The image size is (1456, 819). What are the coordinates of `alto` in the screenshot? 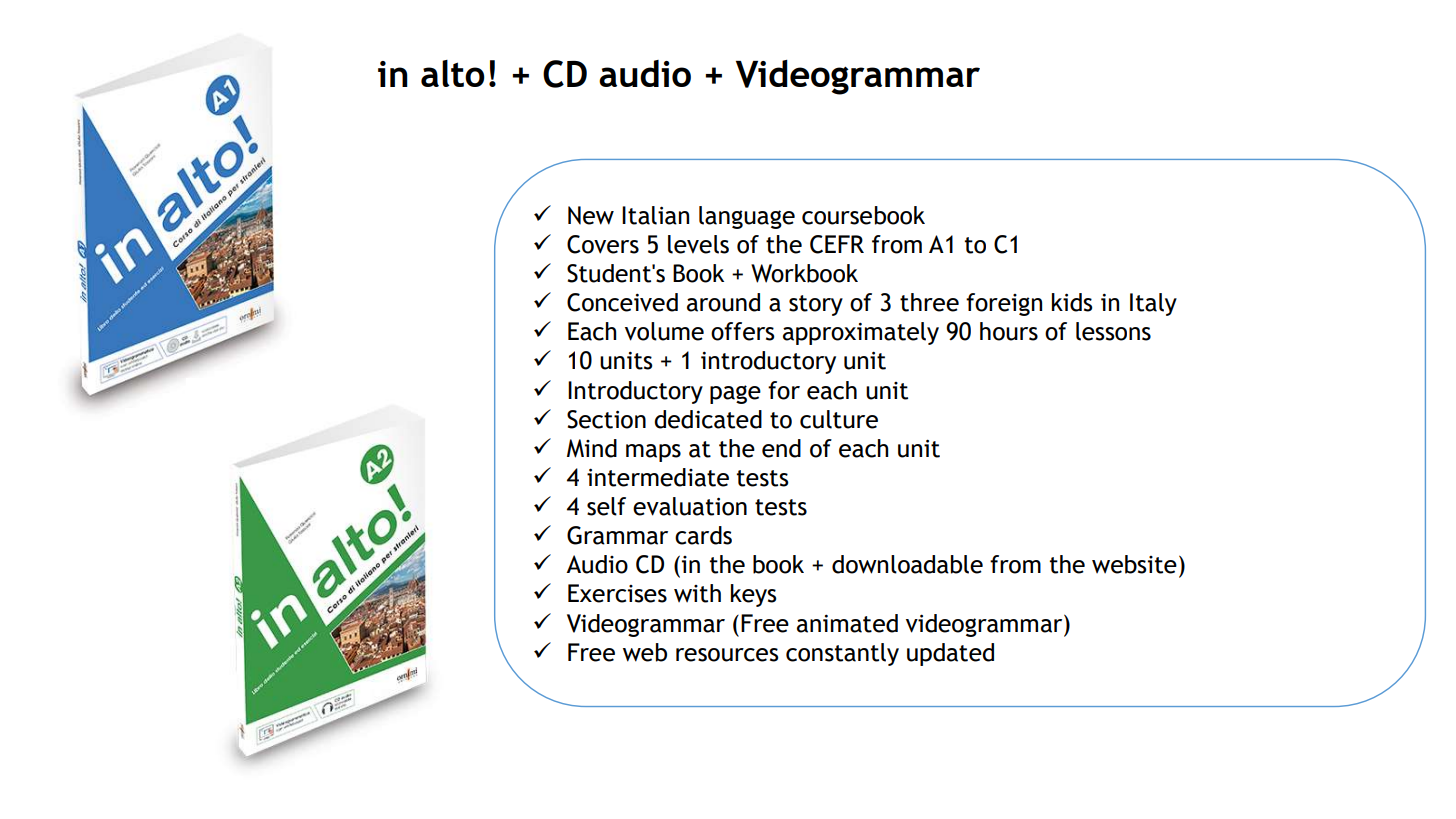 It's located at (453, 73).
